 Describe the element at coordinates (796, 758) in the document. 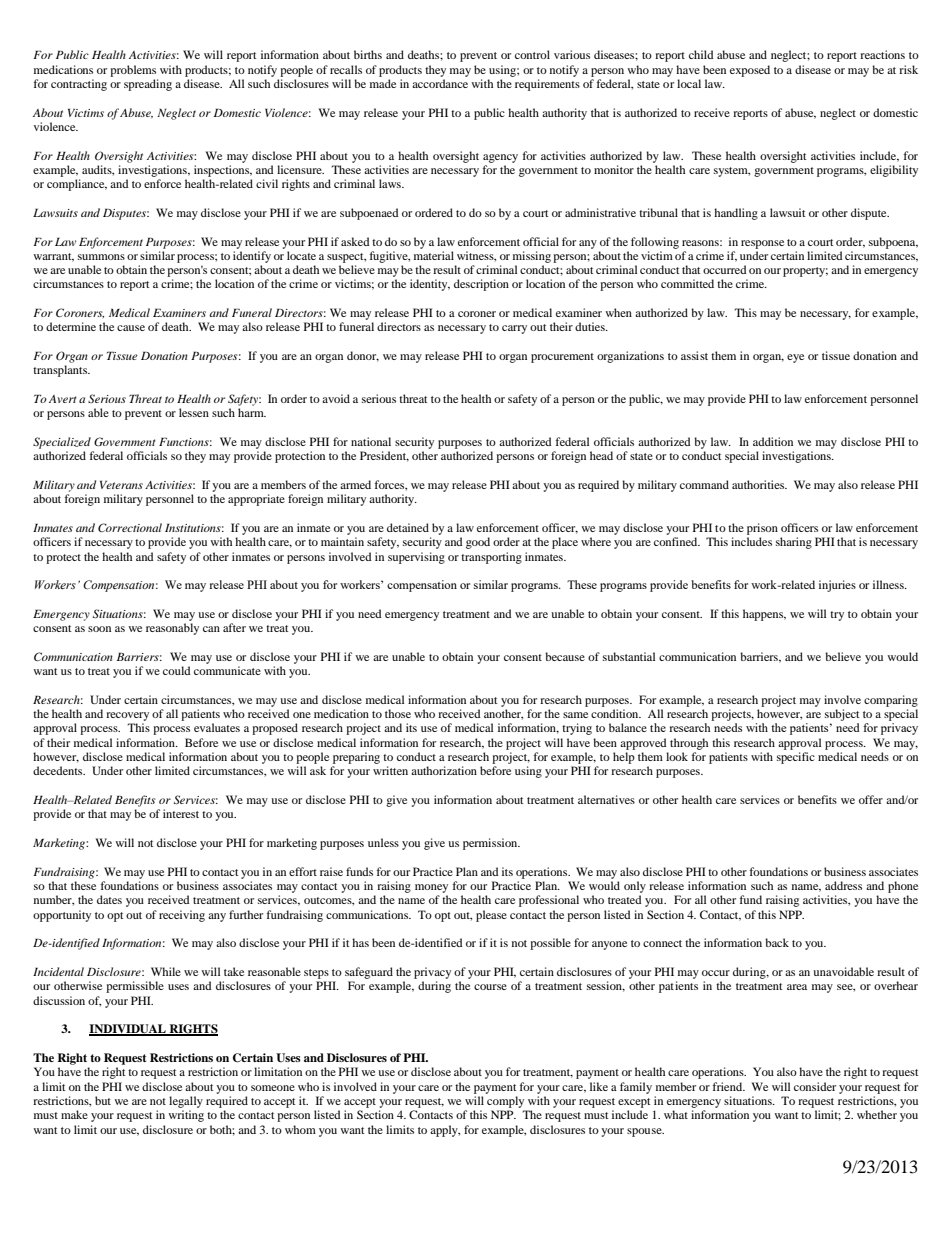

I see `specific` at that location.
